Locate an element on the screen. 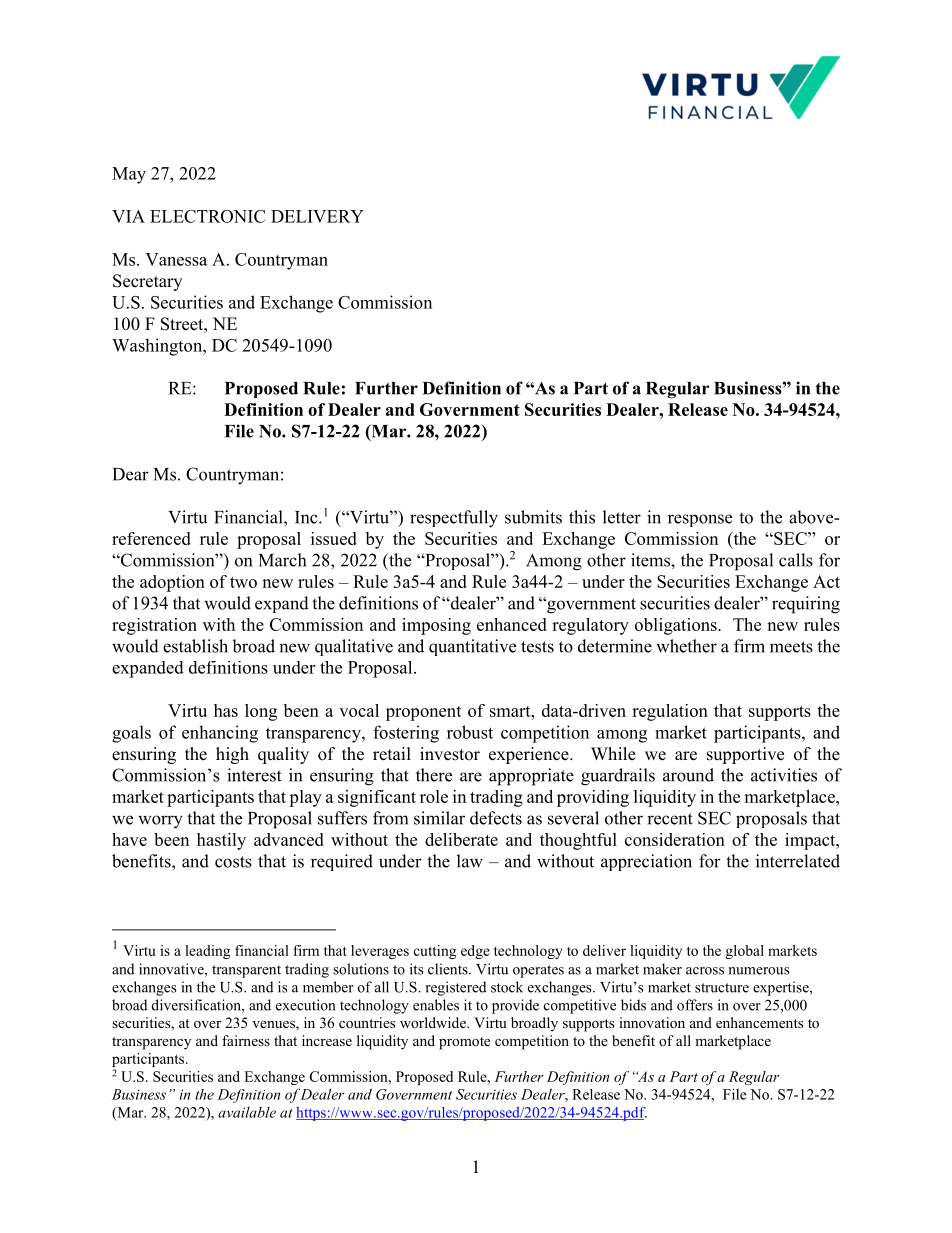  whether is located at coordinates (686, 646).
